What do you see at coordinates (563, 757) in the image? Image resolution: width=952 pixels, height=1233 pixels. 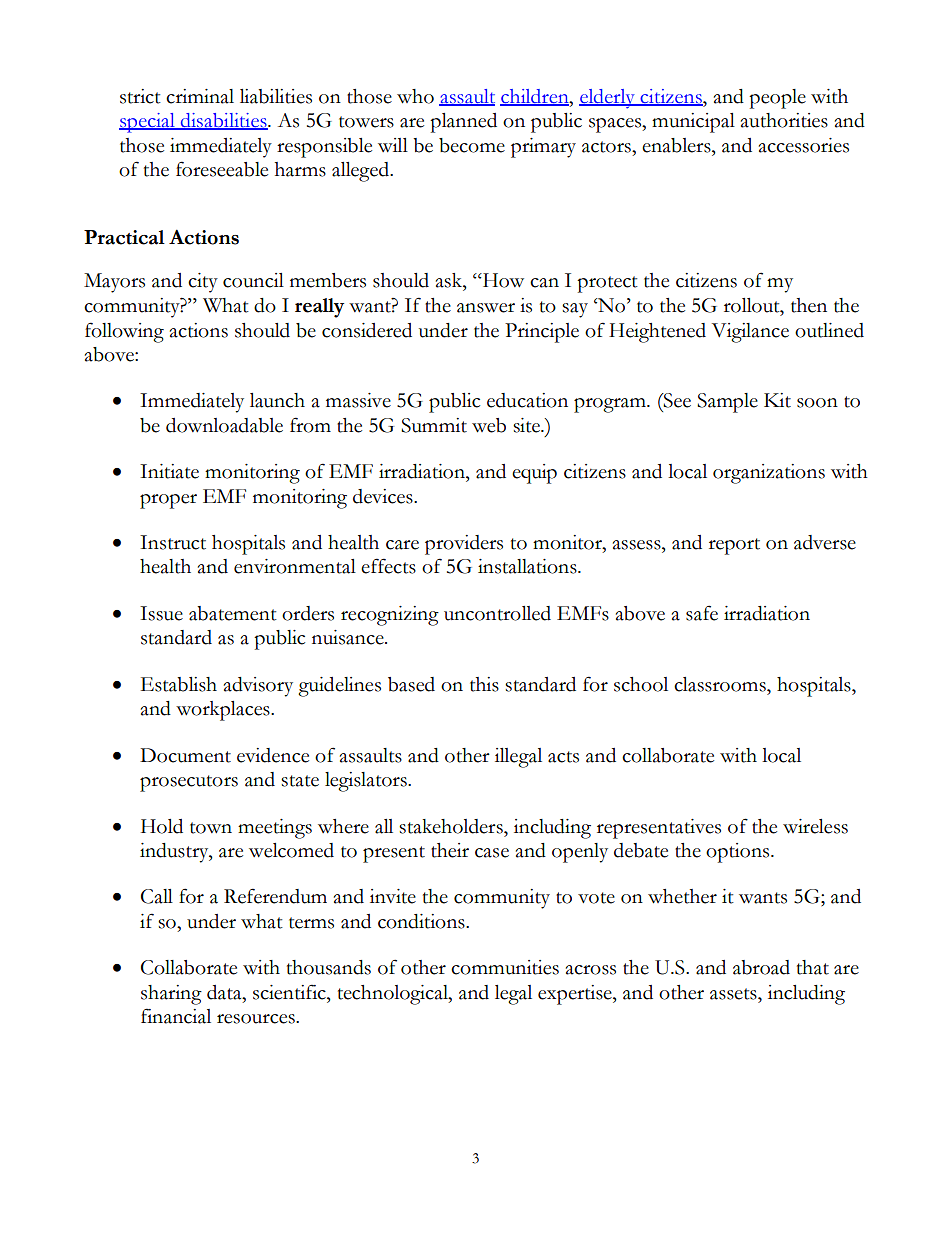 I see `acts` at bounding box center [563, 757].
